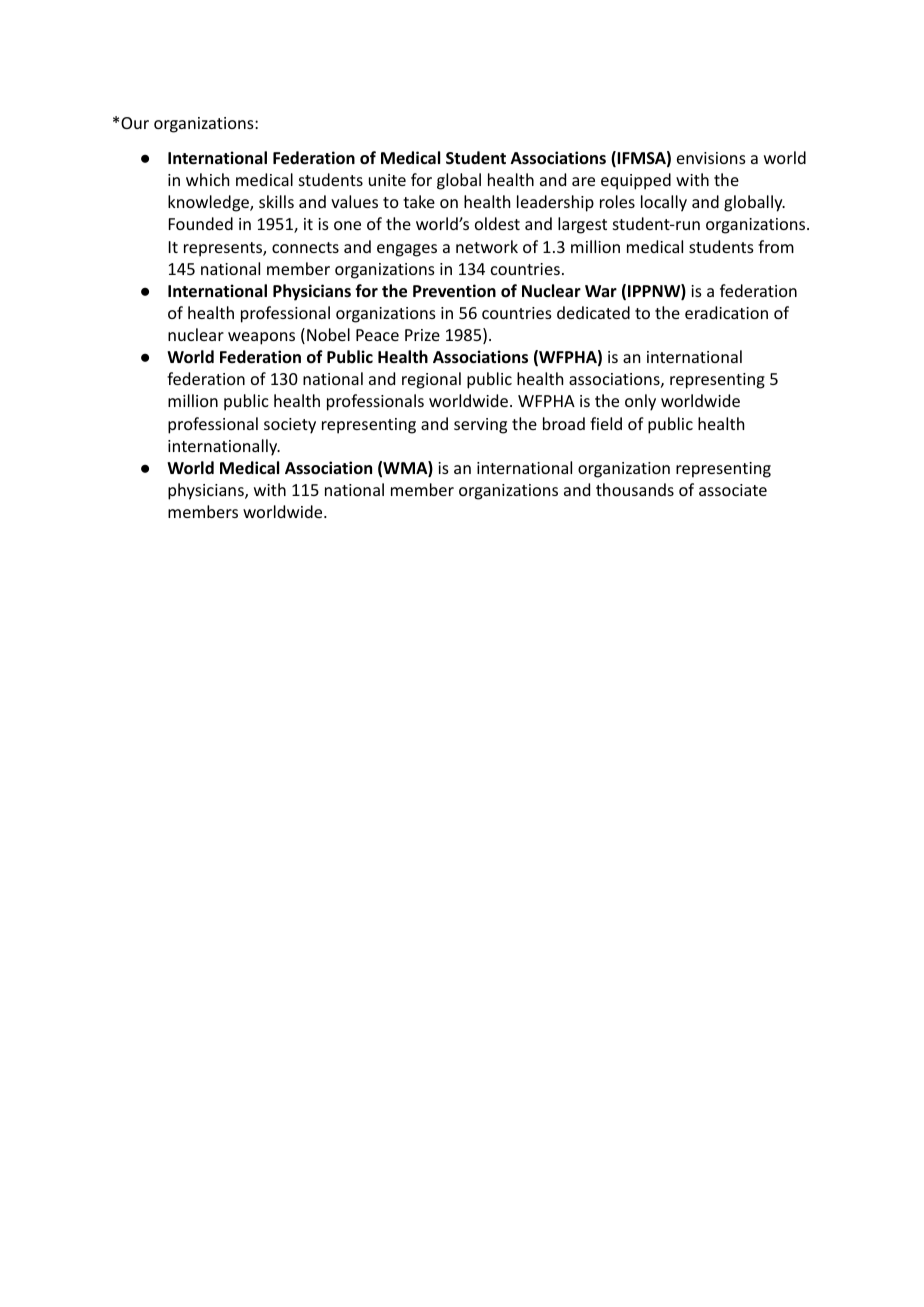 The image size is (924, 1307). What do you see at coordinates (135, 123) in the page?
I see `Our` at bounding box center [135, 123].
